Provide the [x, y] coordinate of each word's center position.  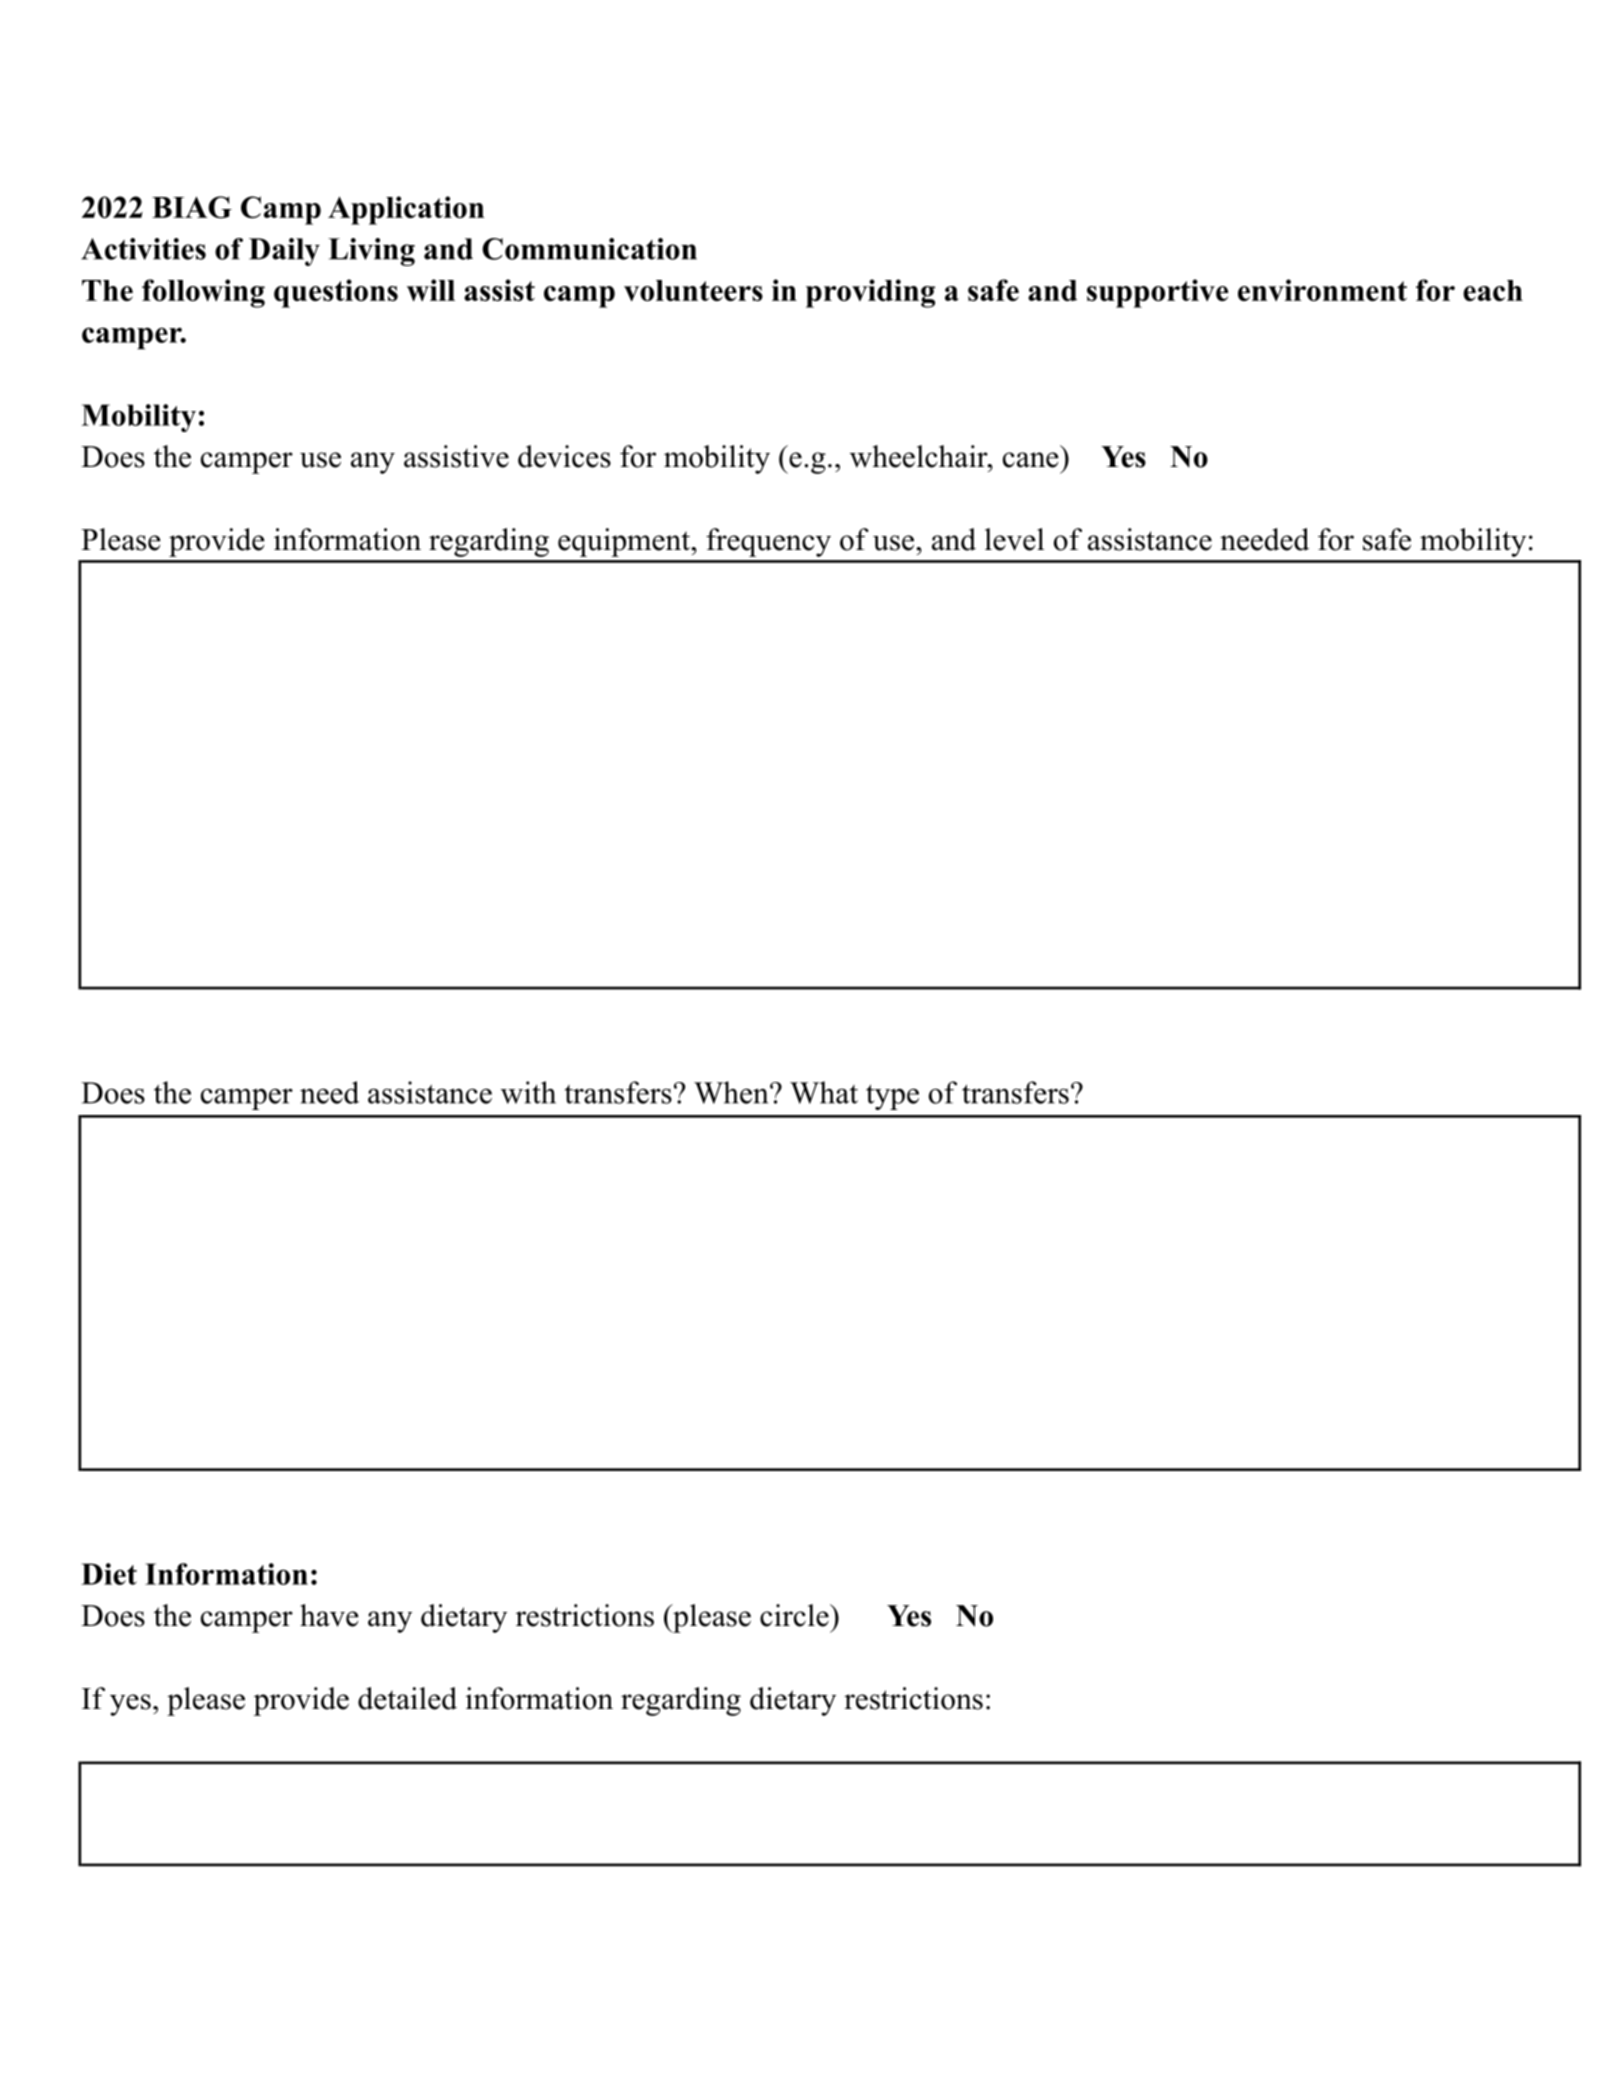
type [892, 1097]
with [528, 1092]
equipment [625, 542]
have [329, 1615]
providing [870, 293]
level [1014, 539]
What [824, 1092]
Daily [284, 252]
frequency [768, 542]
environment [1322, 290]
